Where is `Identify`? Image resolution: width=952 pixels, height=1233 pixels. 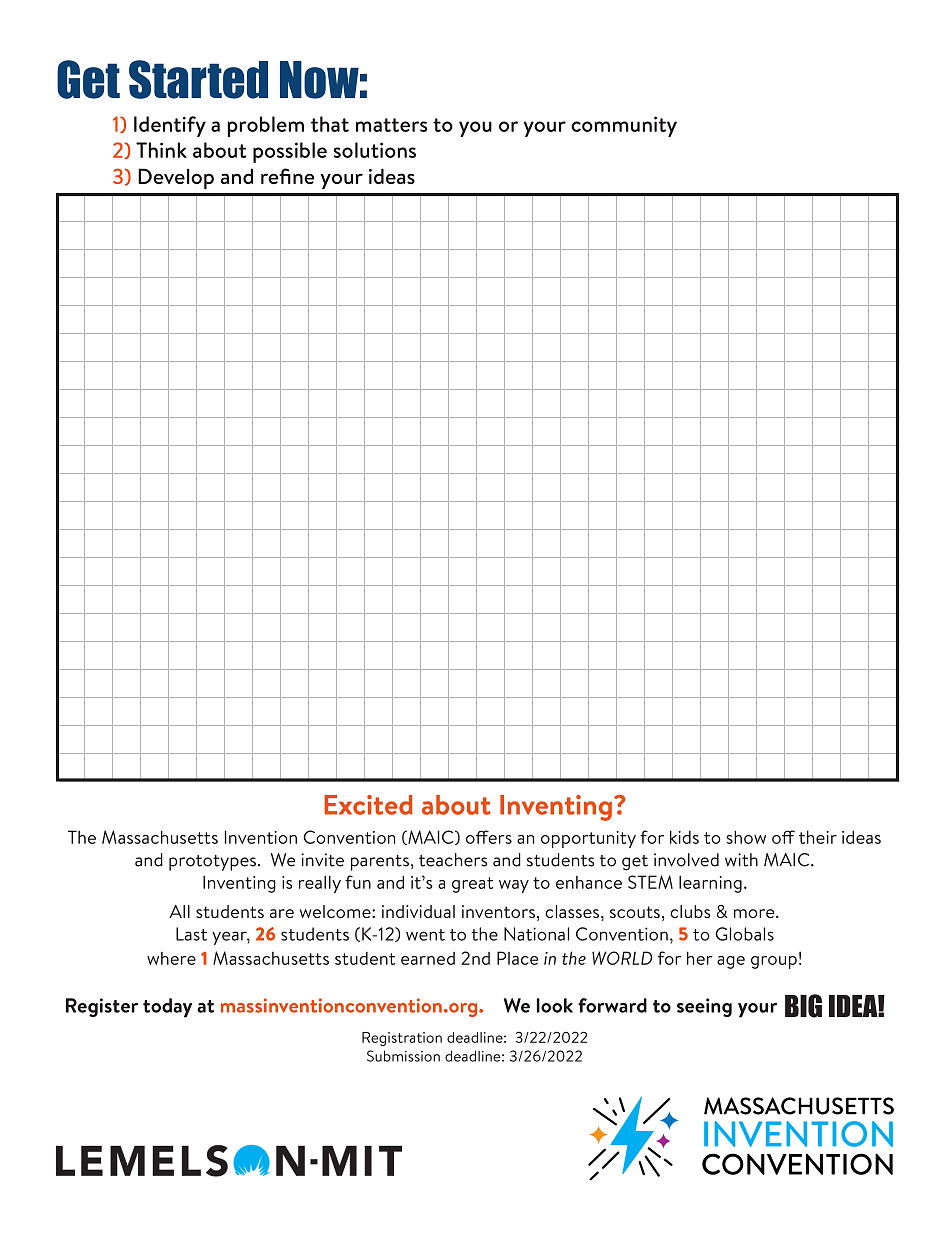 Identify is located at coordinates (170, 126).
